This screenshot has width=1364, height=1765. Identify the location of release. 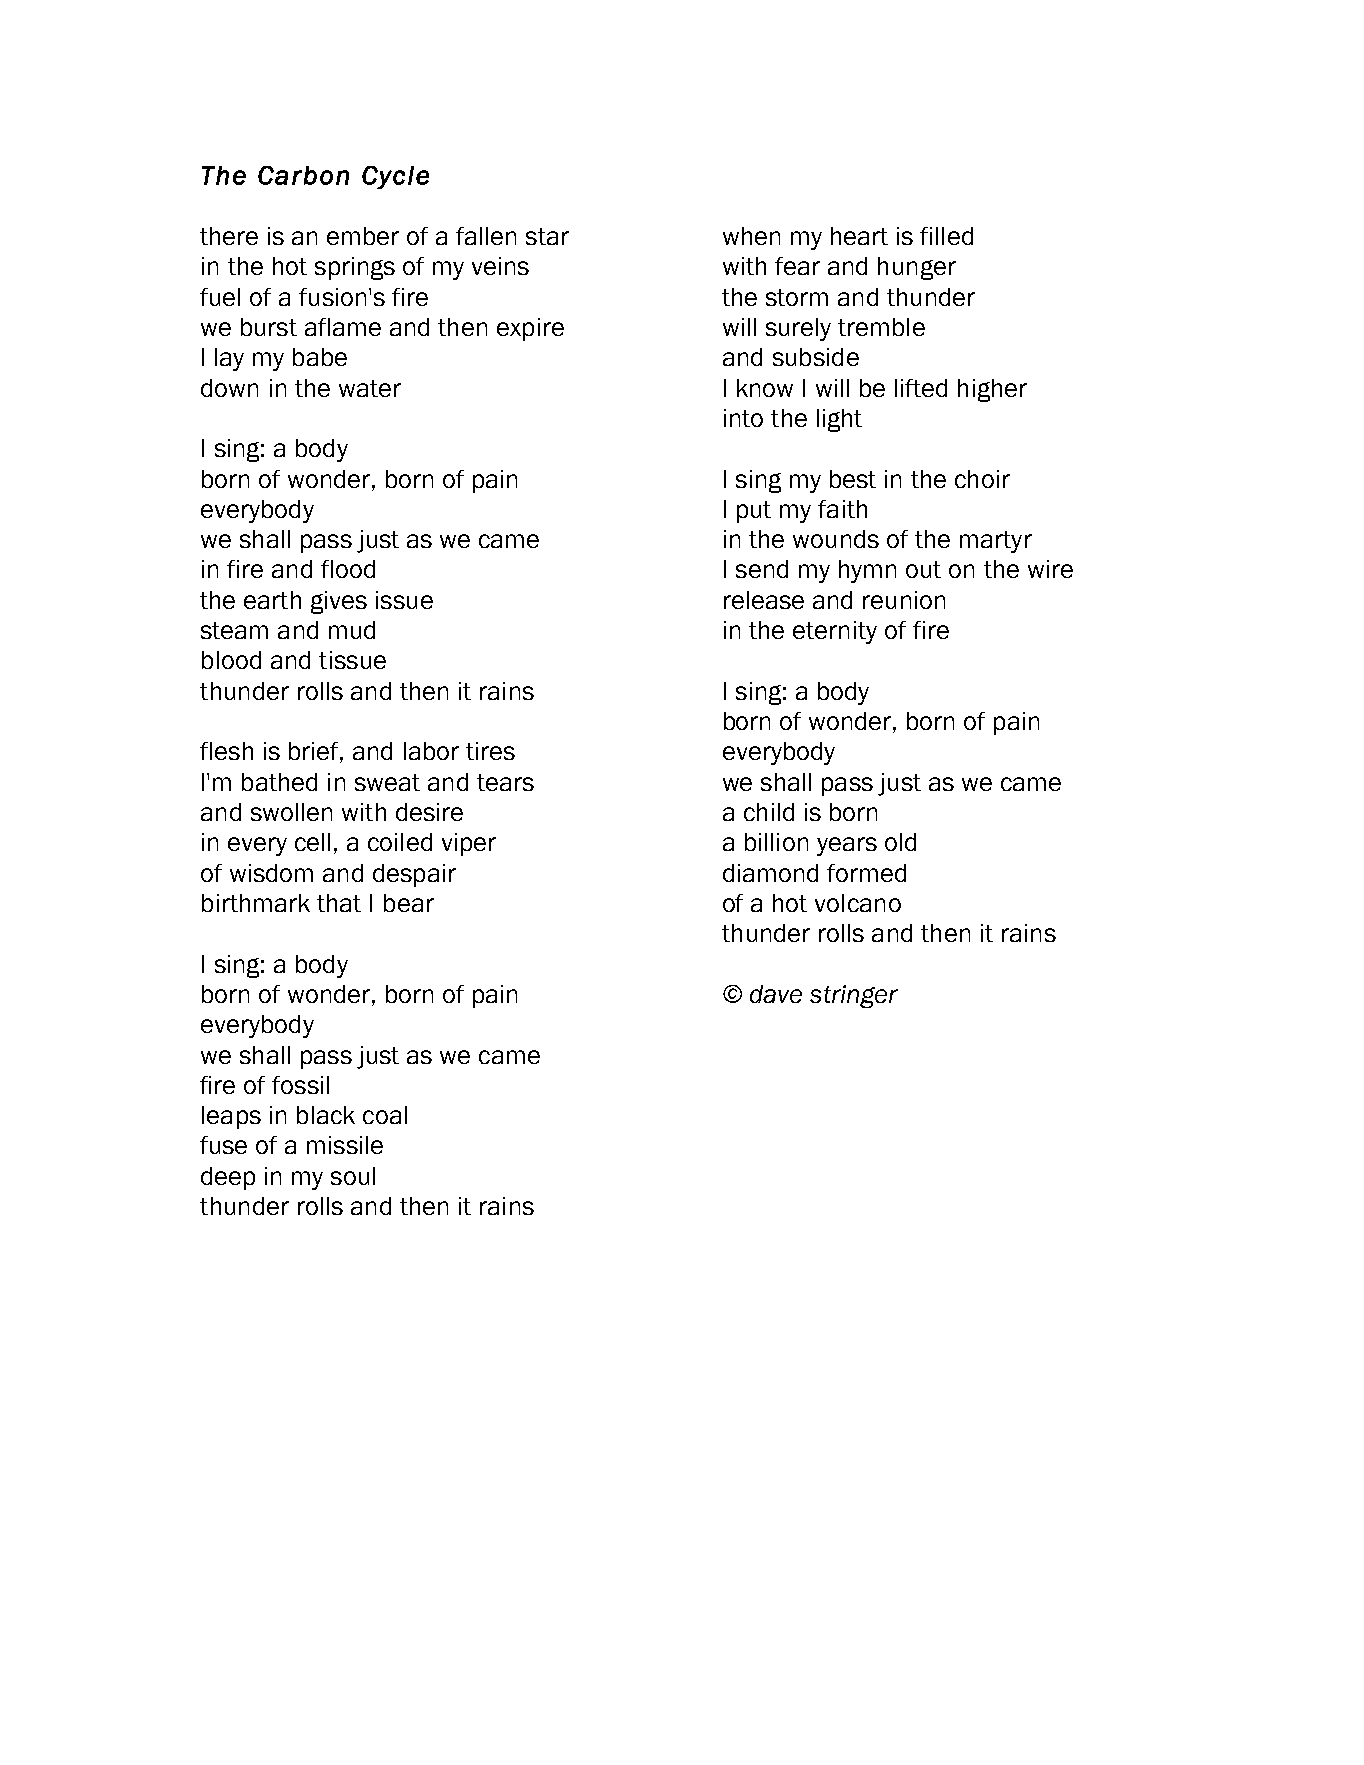
(764, 600).
